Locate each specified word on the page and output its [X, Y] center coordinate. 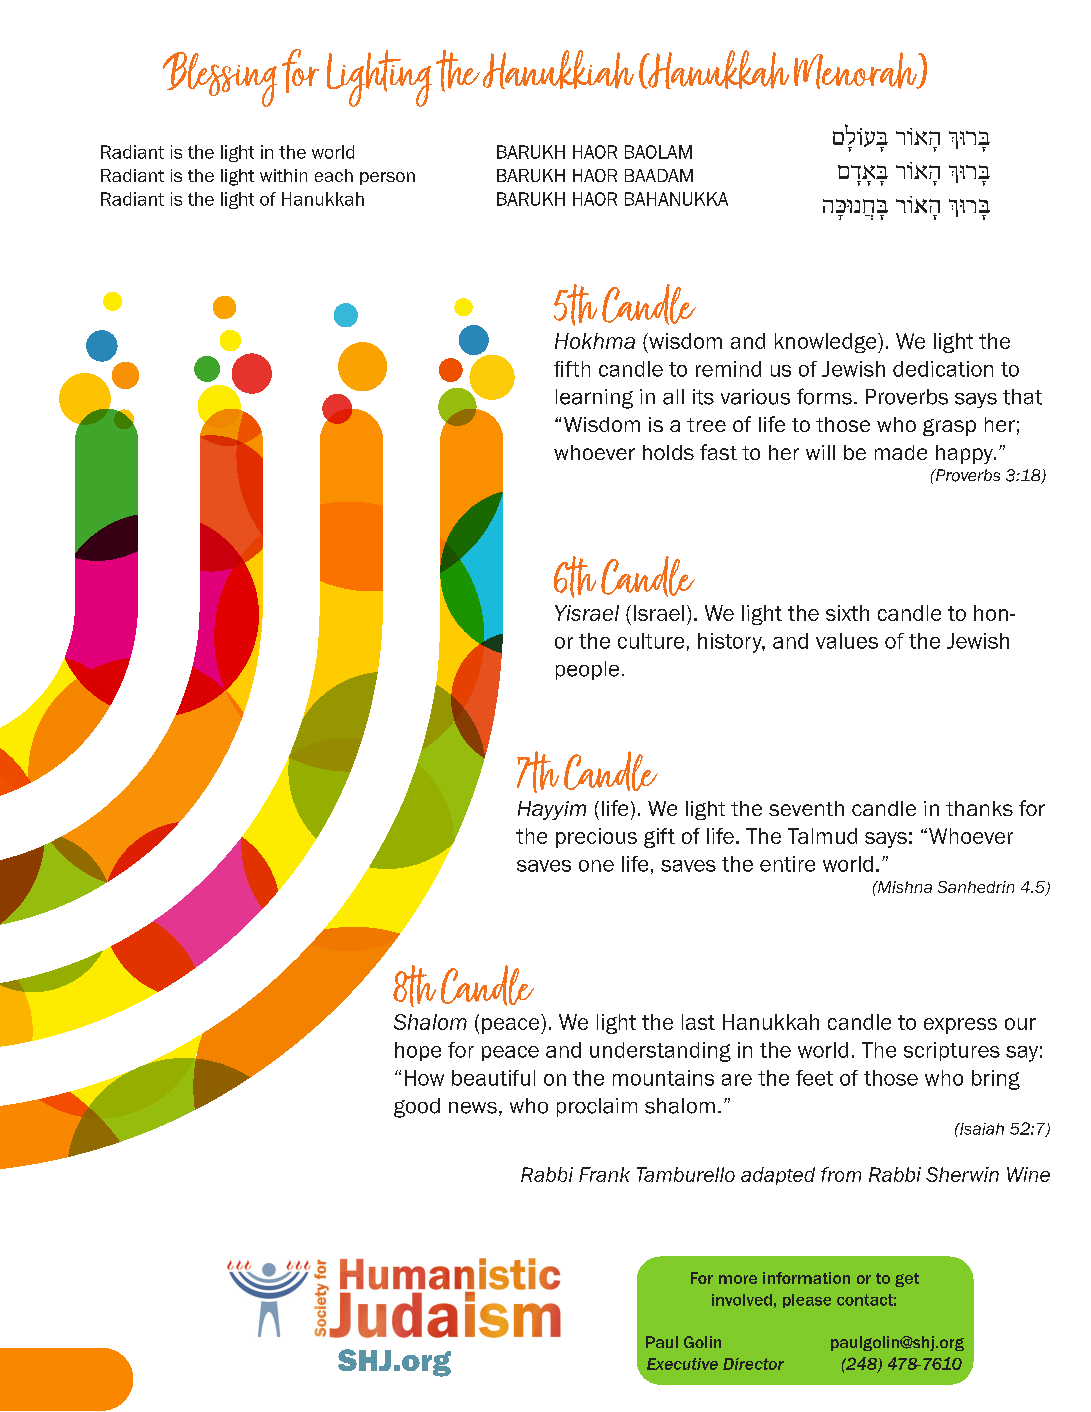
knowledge [827, 343]
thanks [979, 808]
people [587, 670]
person [387, 178]
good [417, 1108]
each [334, 175]
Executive [682, 1364]
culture [651, 641]
